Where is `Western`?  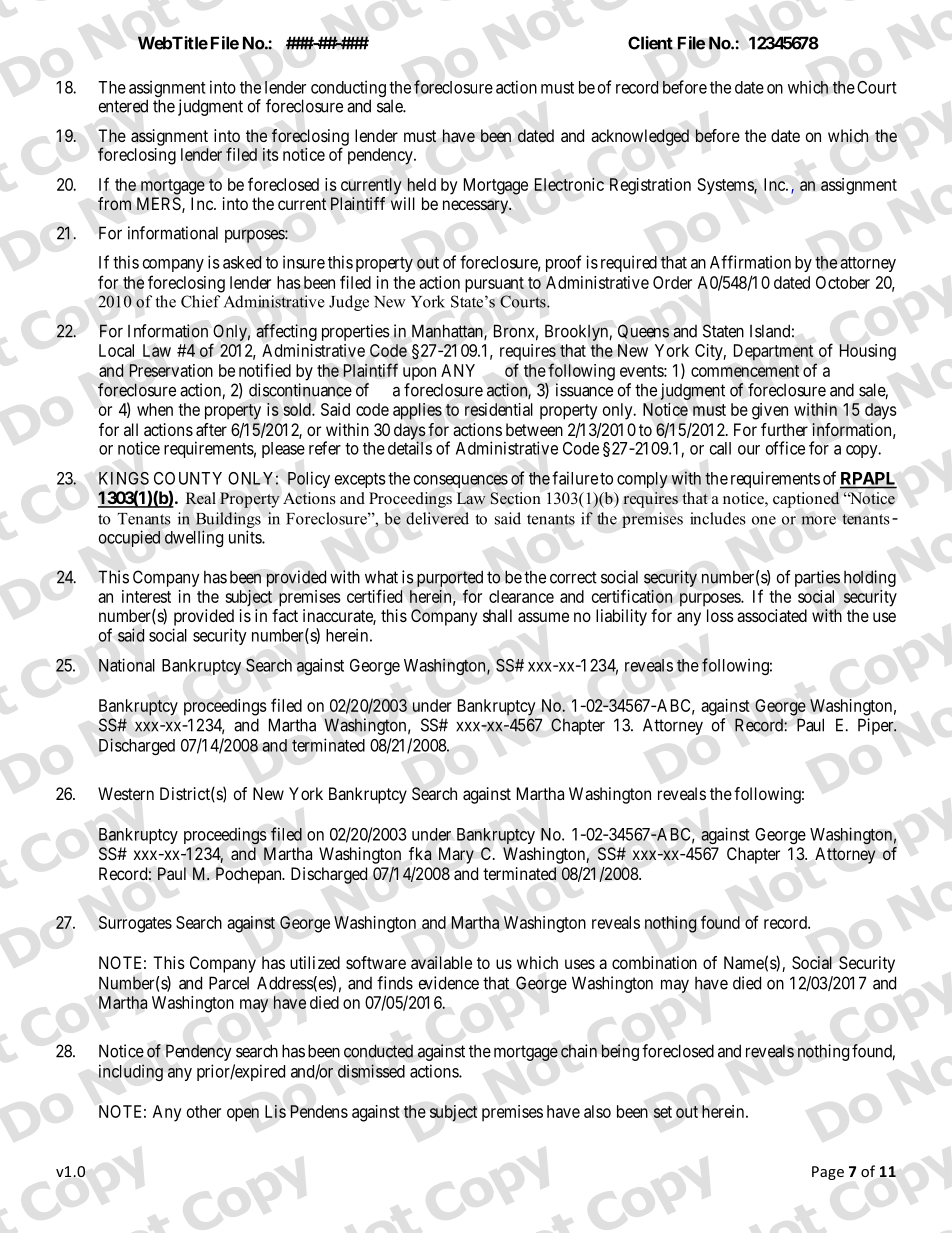 Western is located at coordinates (126, 794).
